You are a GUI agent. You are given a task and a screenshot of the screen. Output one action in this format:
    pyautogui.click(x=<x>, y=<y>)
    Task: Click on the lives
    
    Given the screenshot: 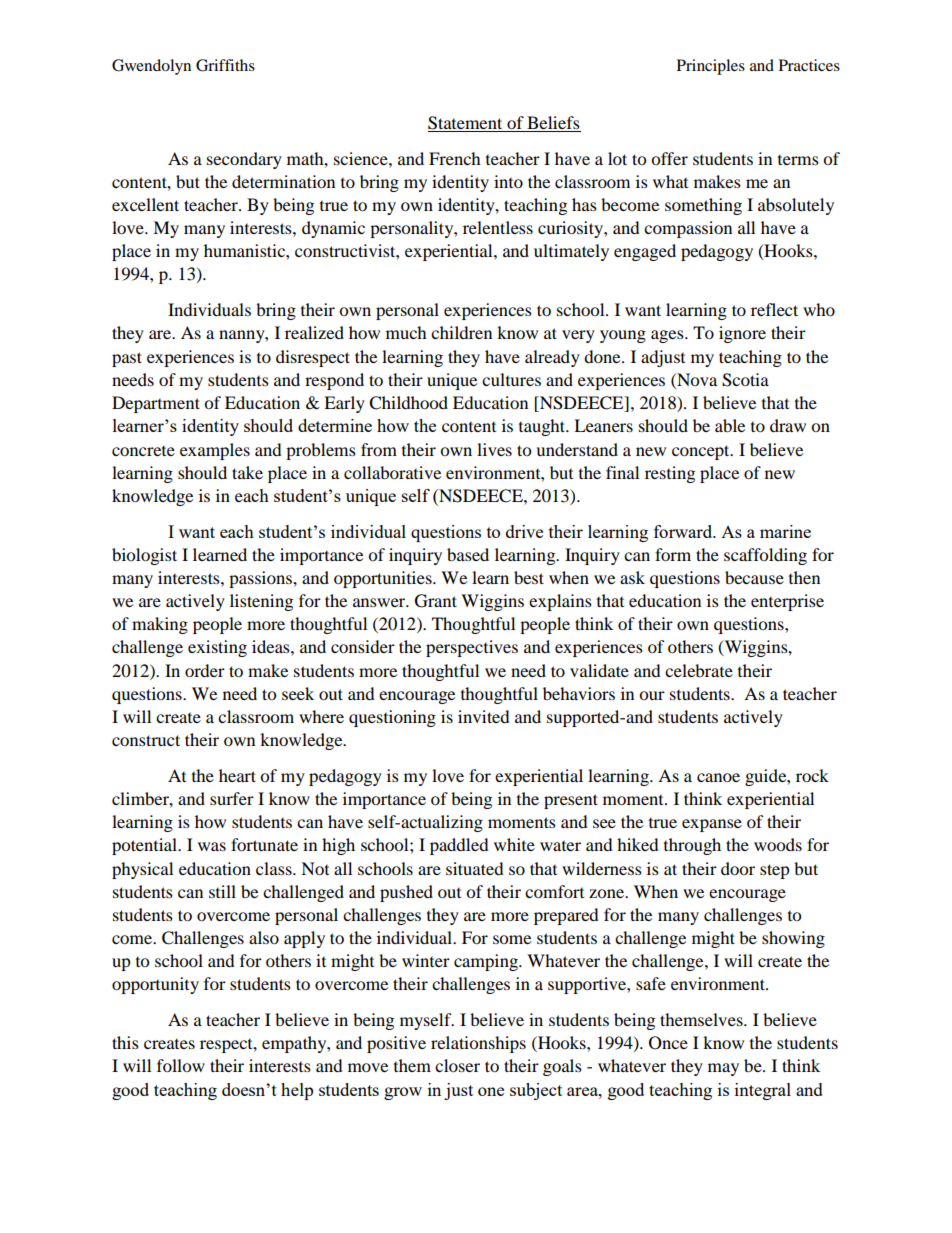 What is the action you would take?
    pyautogui.click(x=494, y=449)
